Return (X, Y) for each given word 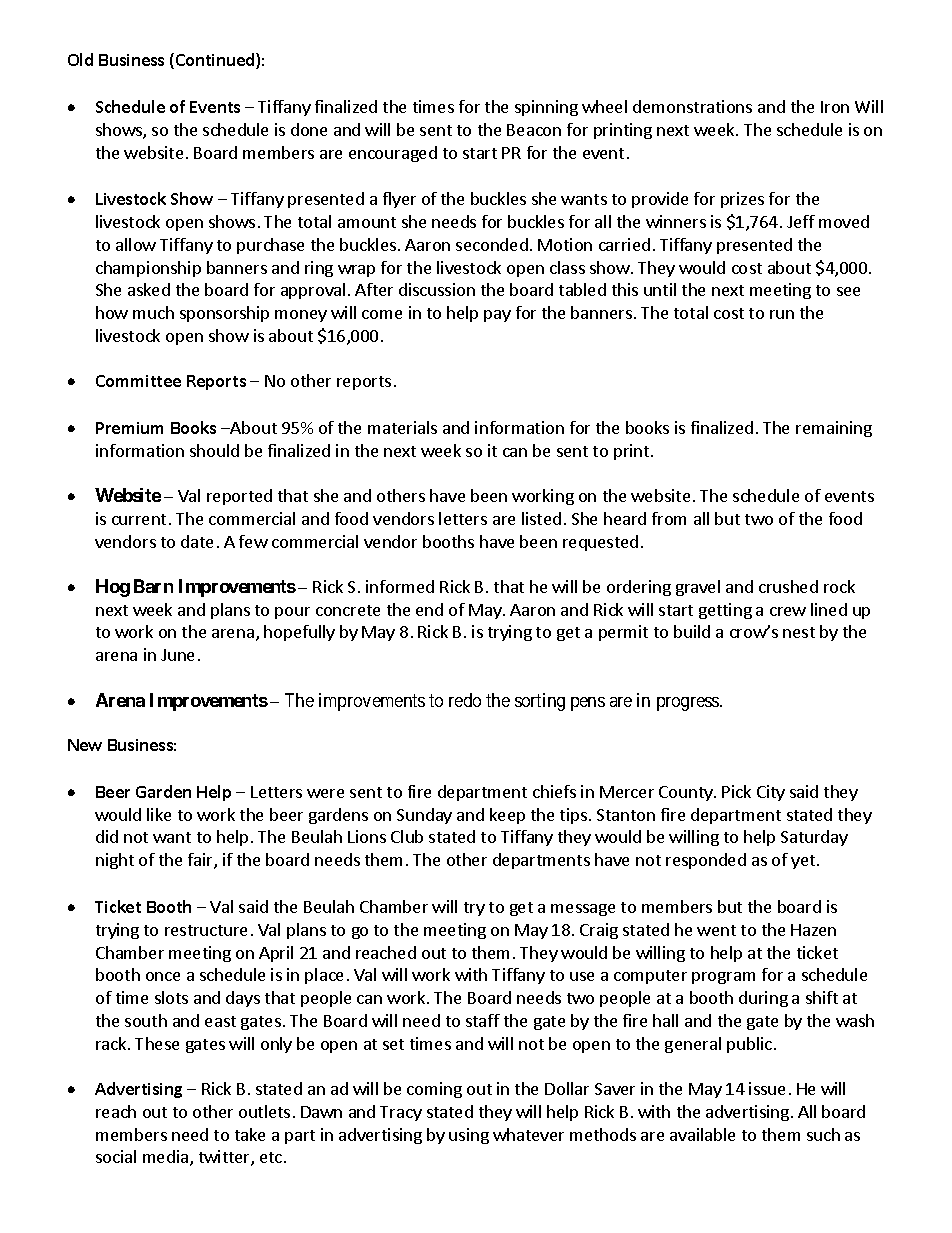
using (469, 1136)
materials (402, 427)
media (167, 1158)
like (159, 814)
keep (507, 816)
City (771, 793)
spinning (546, 108)
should (214, 450)
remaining (834, 429)
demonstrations (692, 106)
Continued (216, 61)
